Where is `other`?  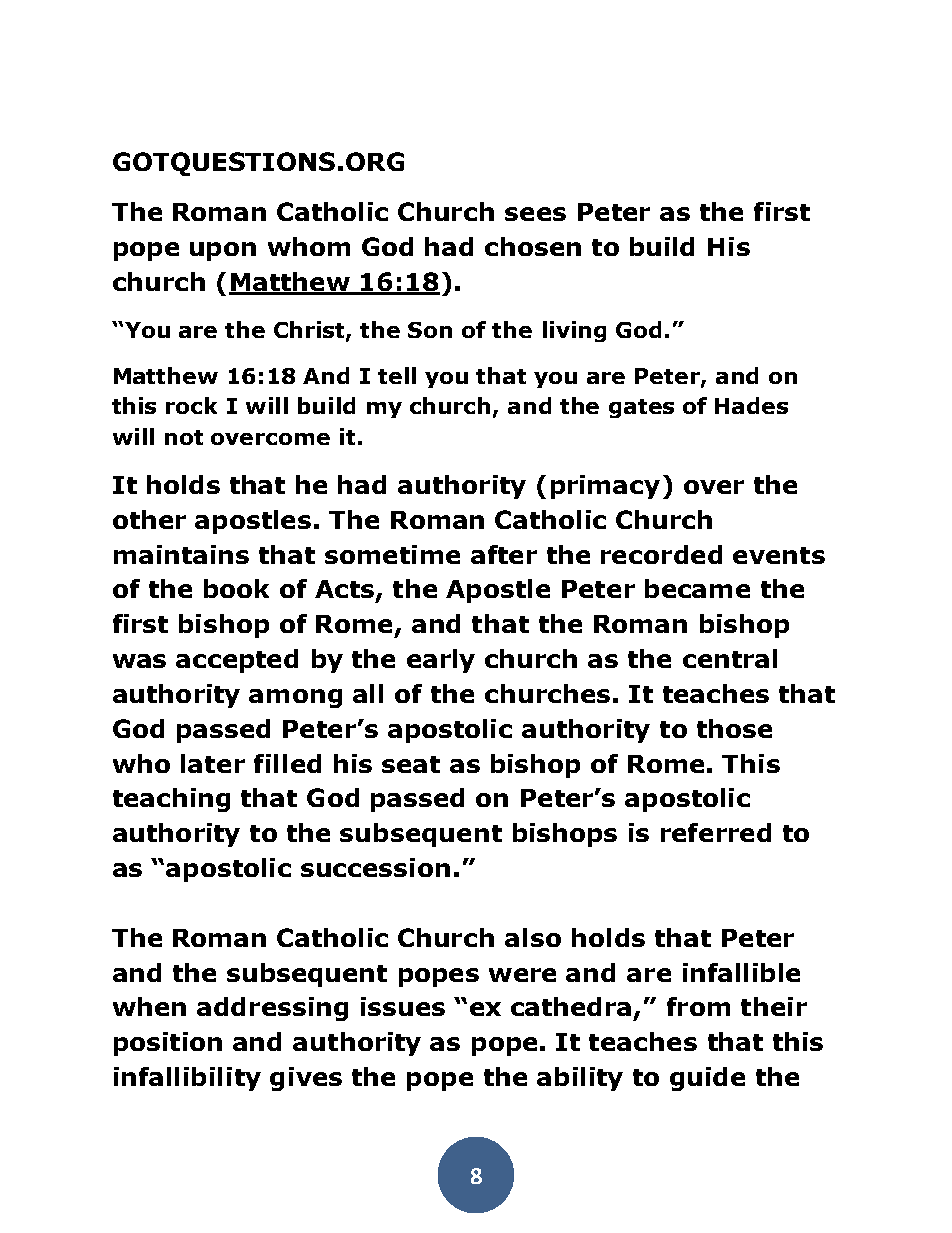
other is located at coordinates (149, 519).
